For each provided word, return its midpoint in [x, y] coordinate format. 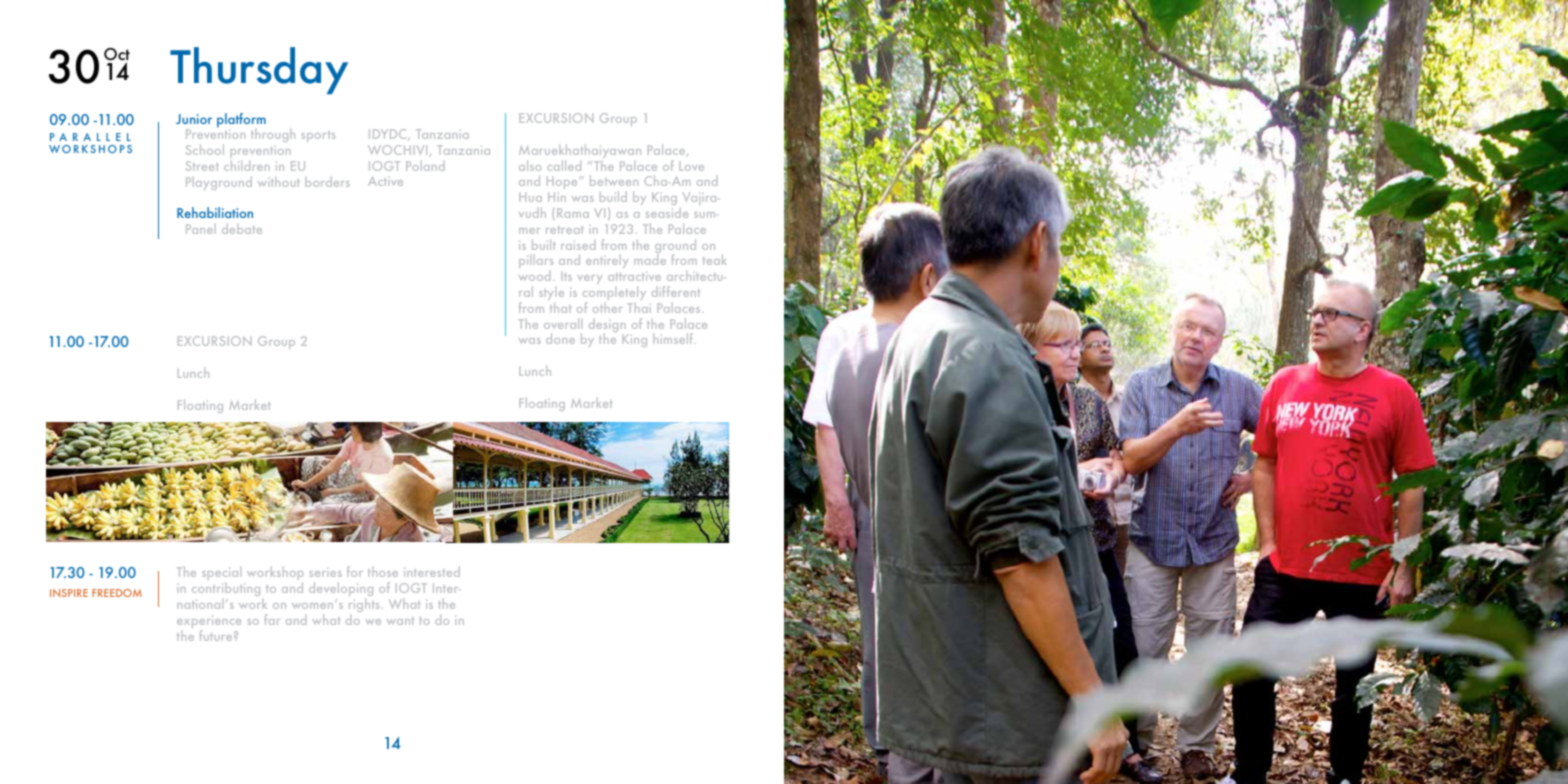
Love [691, 166]
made [650, 259]
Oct [117, 55]
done [560, 338]
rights [364, 605]
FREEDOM [117, 593]
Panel [201, 228]
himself [674, 338]
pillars [536, 261]
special [221, 575]
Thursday [259, 70]
